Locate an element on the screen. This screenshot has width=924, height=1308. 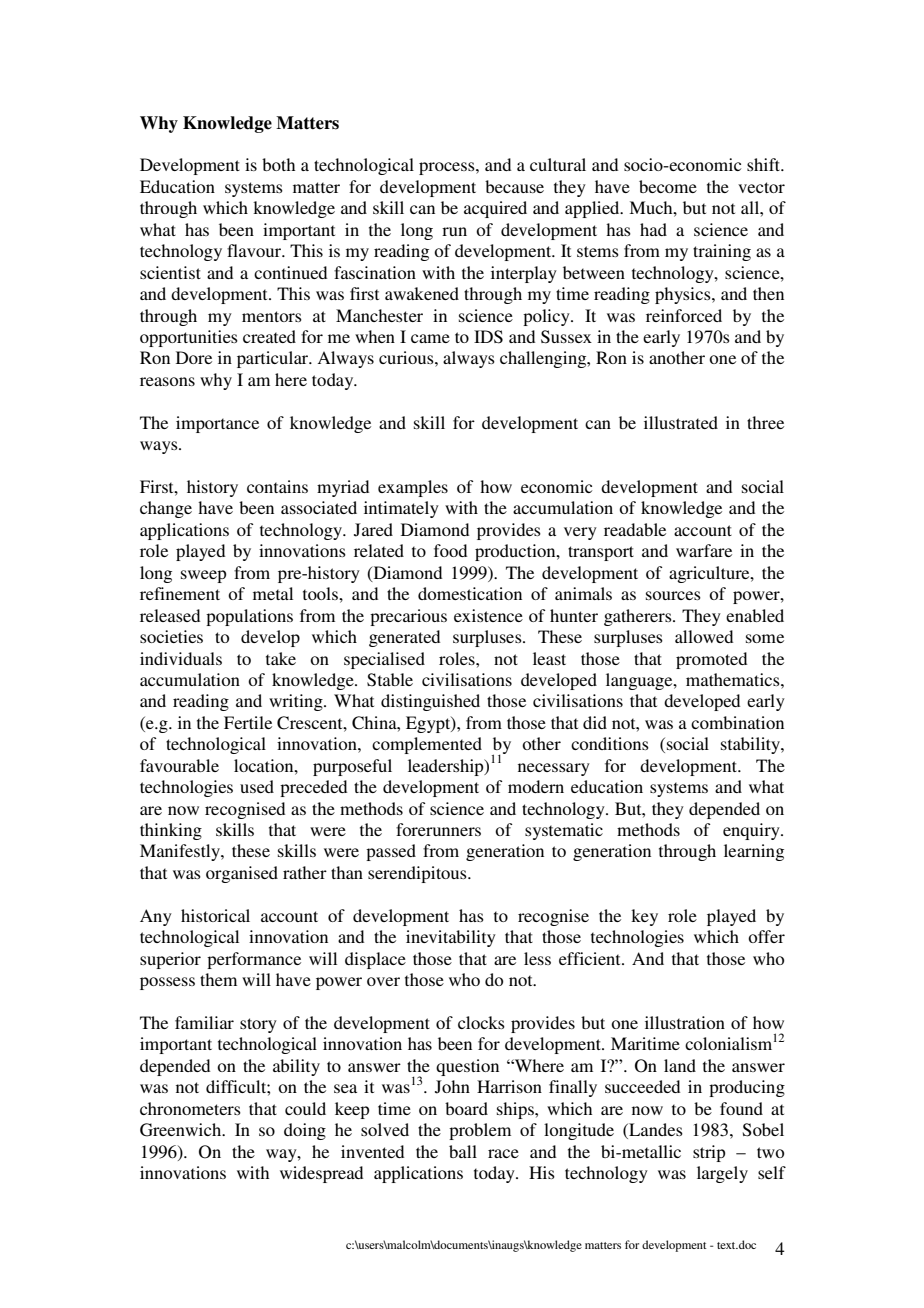
promoted is located at coordinates (711, 660).
